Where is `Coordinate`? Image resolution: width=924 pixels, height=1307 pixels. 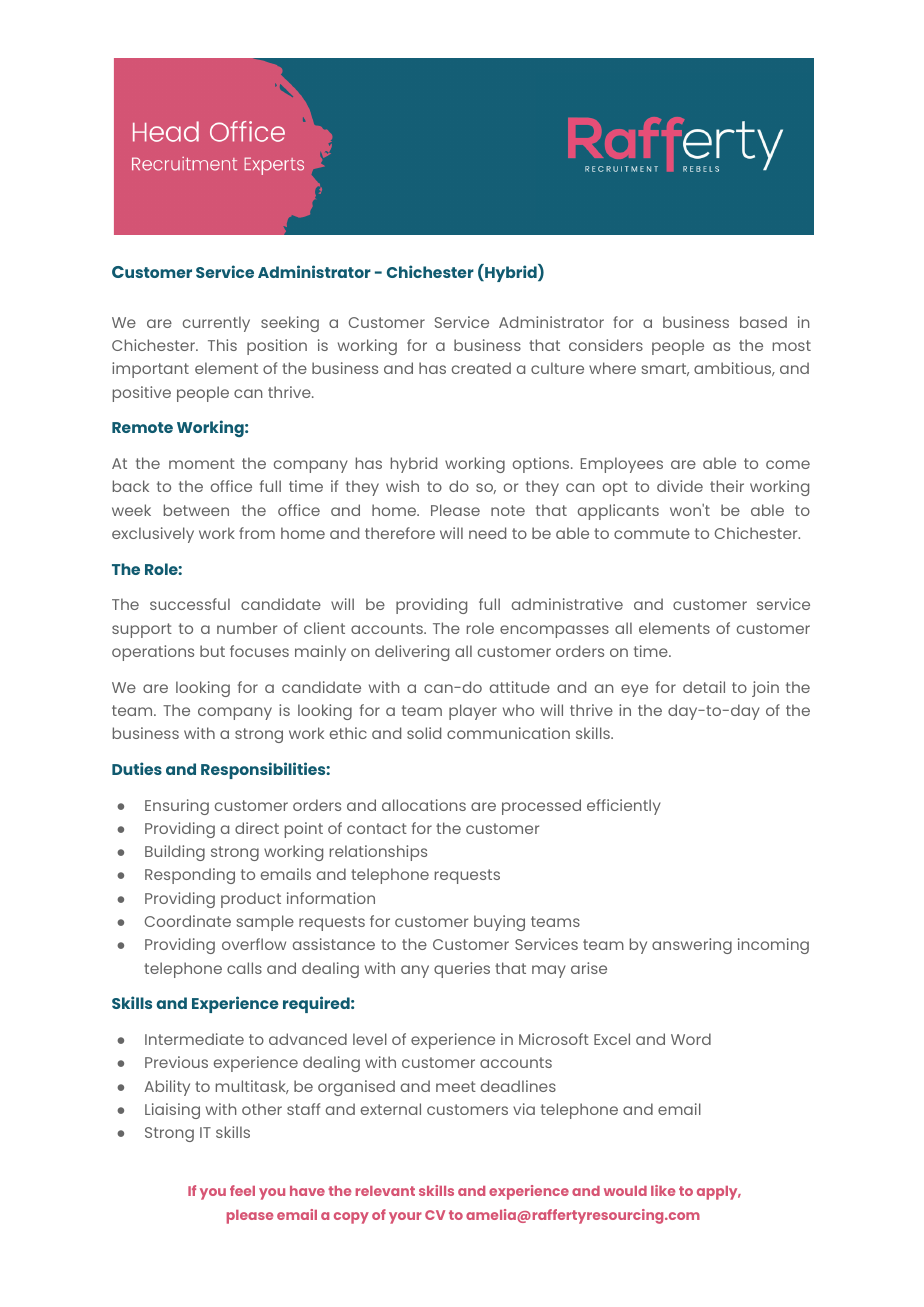
Coordinate is located at coordinates (188, 921).
